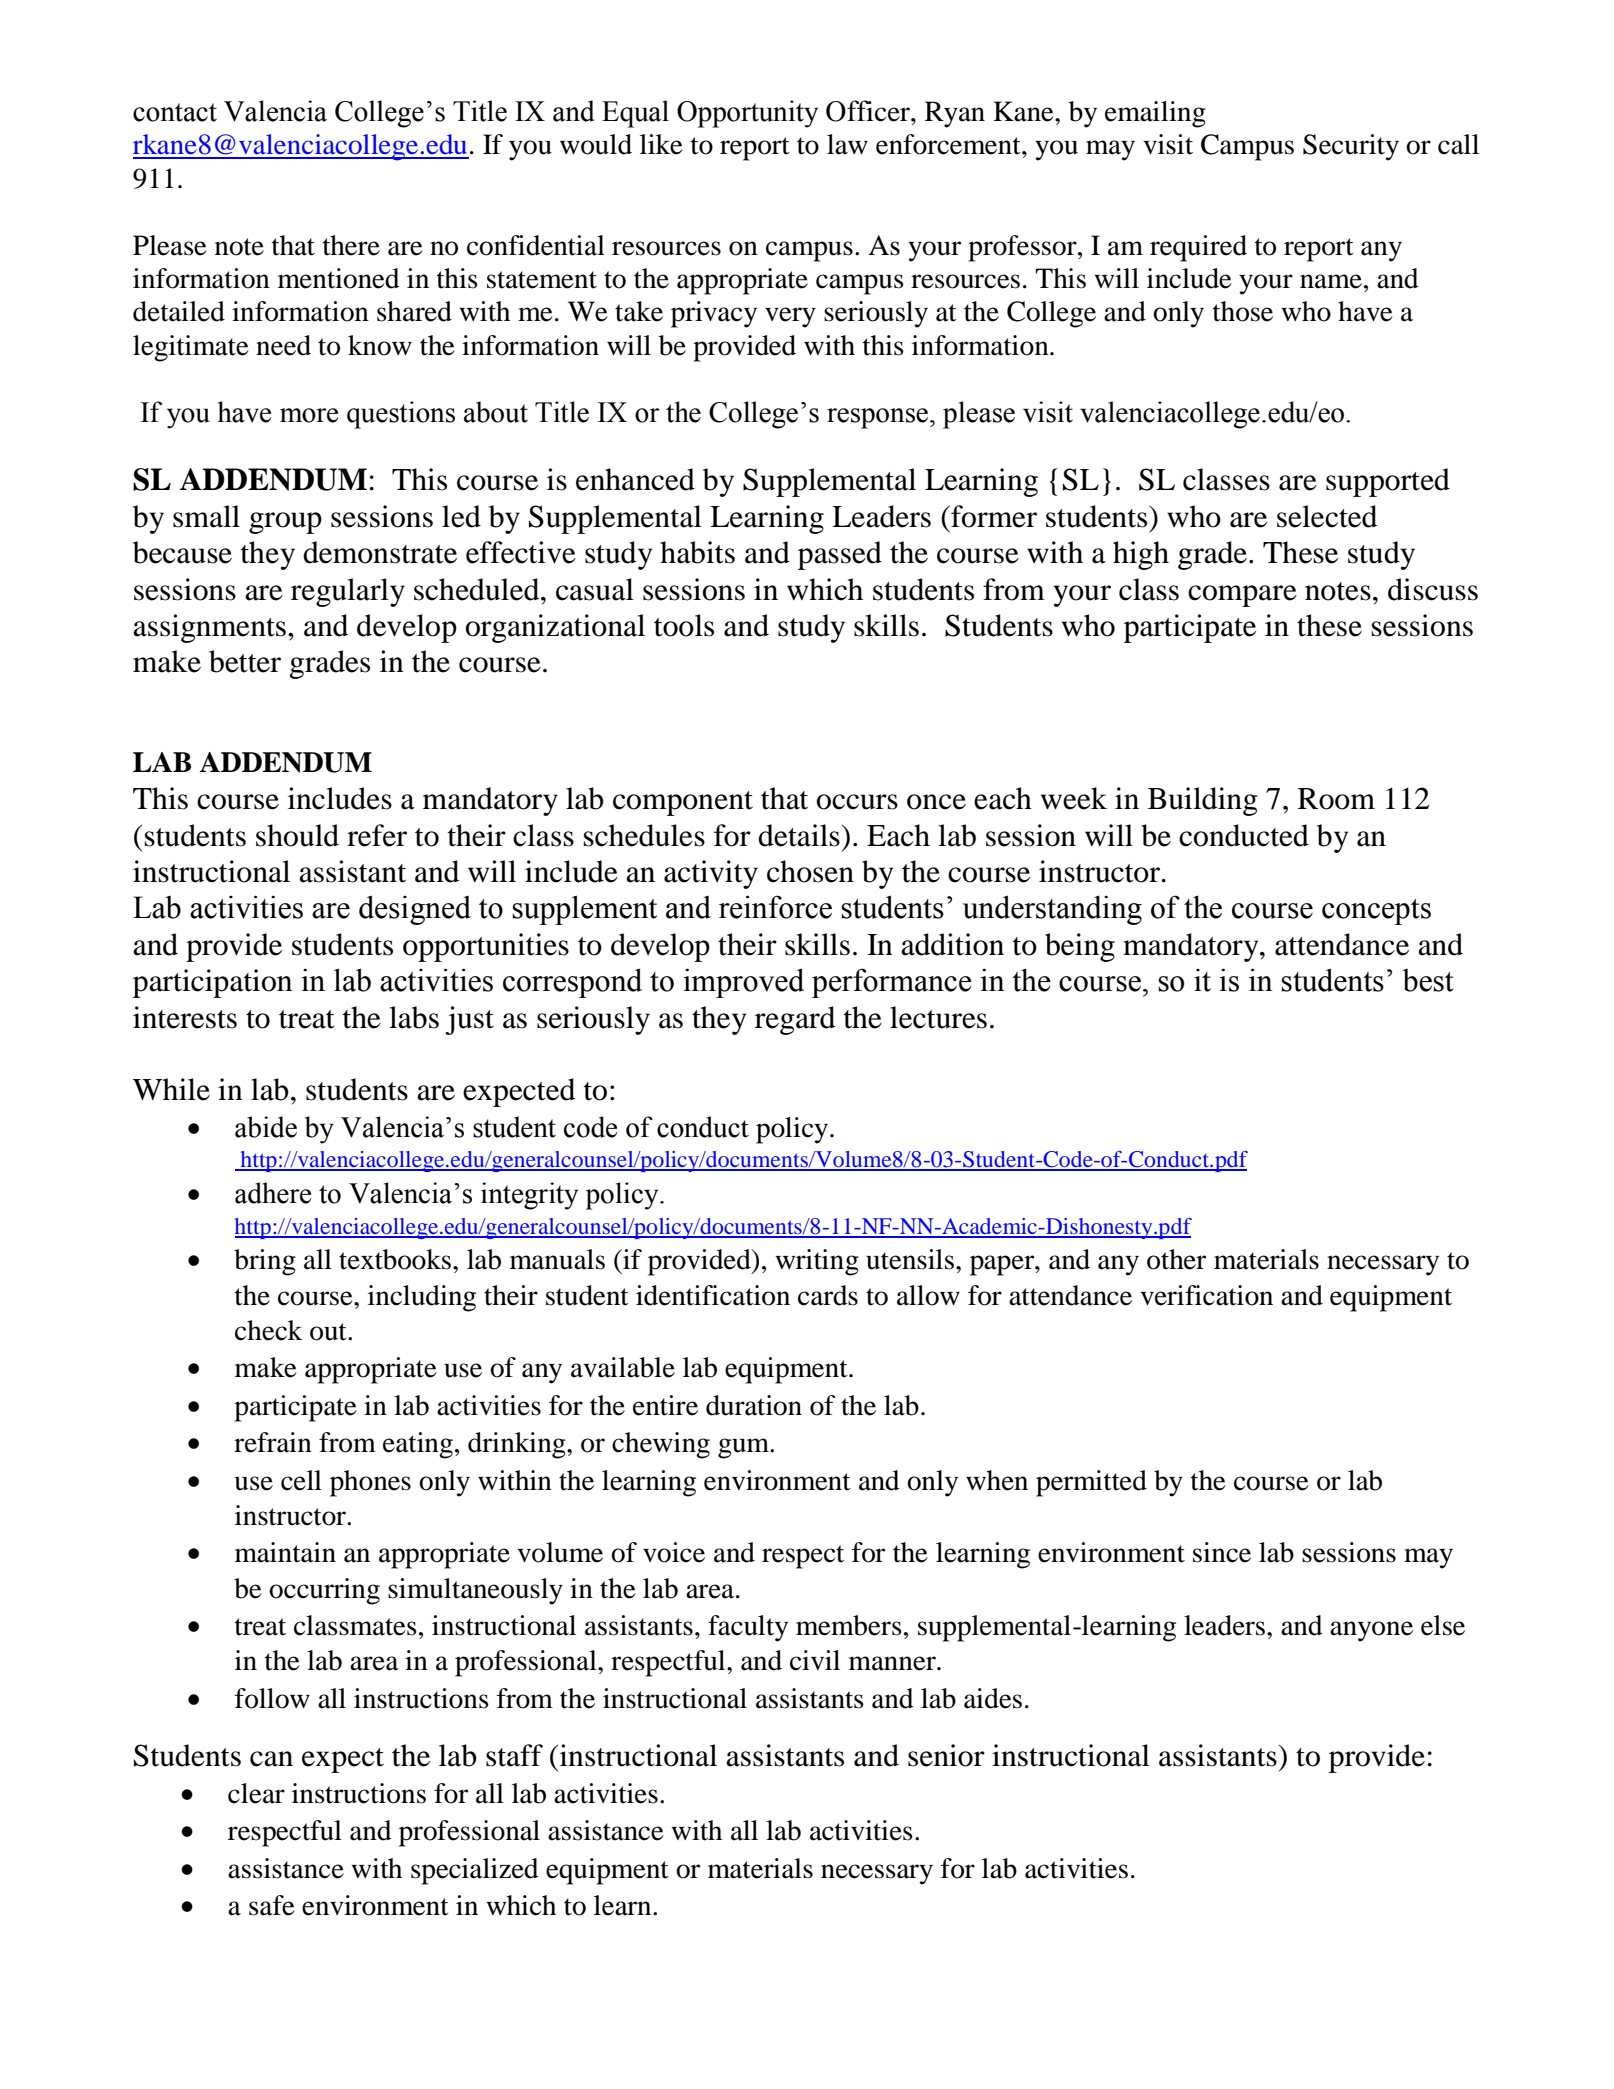 This screenshot has height=2089, width=1614. What do you see at coordinates (795, 1020) in the screenshot?
I see `regard` at bounding box center [795, 1020].
